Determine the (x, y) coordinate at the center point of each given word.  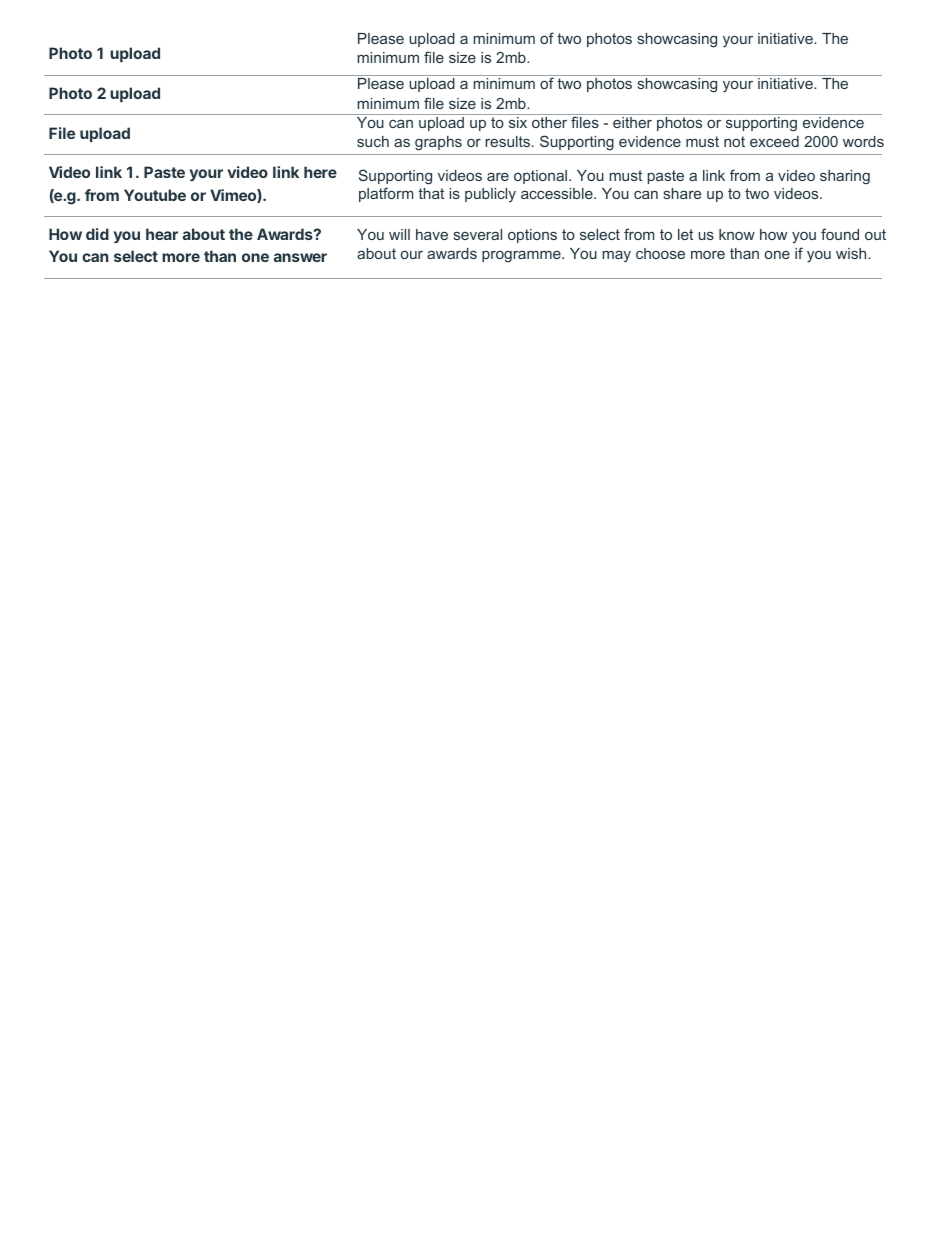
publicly (490, 195)
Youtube (155, 195)
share (682, 193)
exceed (774, 141)
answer (300, 257)
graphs (438, 143)
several (478, 234)
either (633, 121)
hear (162, 234)
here (320, 172)
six (518, 121)
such (373, 141)
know (737, 234)
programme (522, 257)
